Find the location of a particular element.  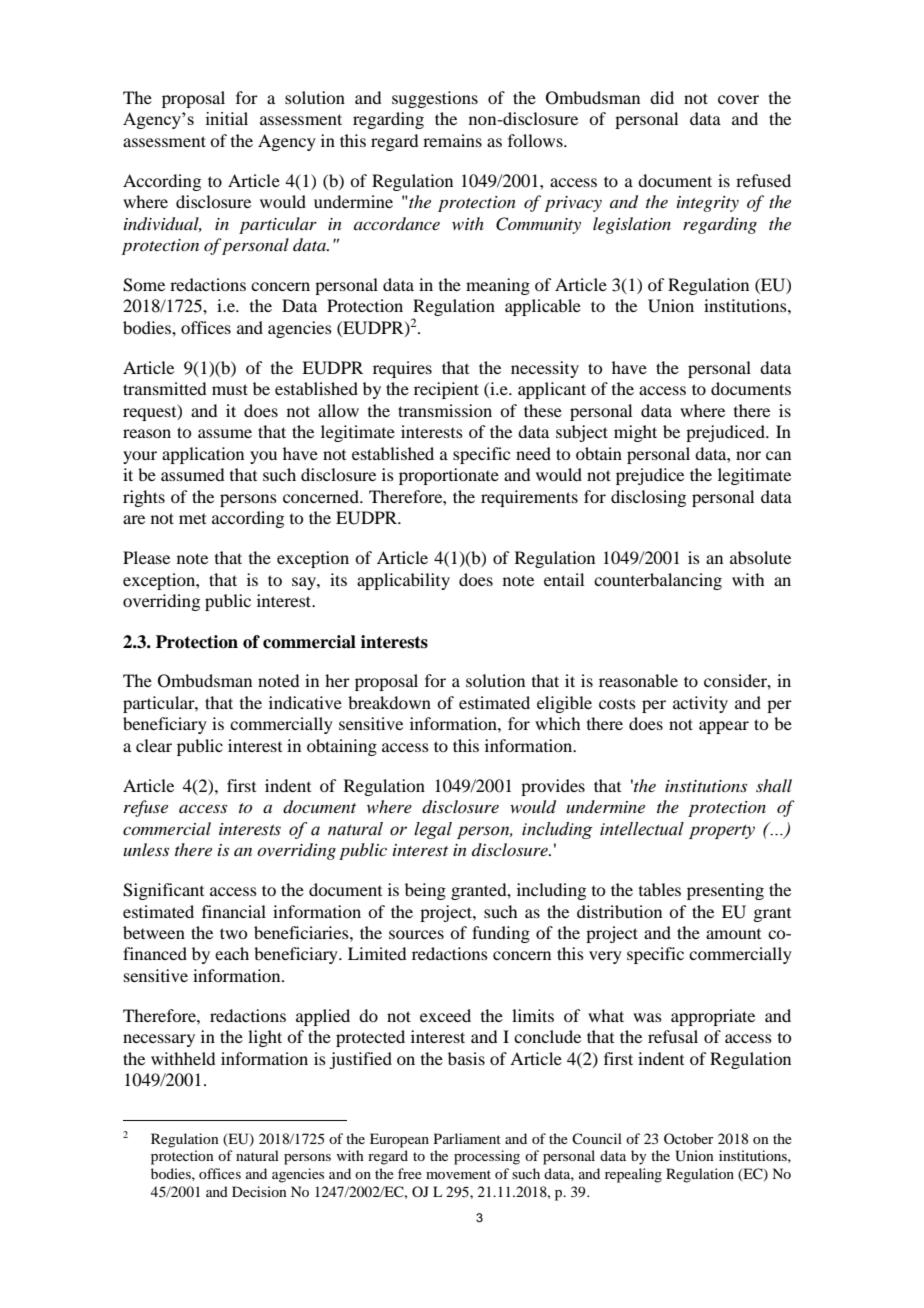

remains is located at coordinates (452, 140).
